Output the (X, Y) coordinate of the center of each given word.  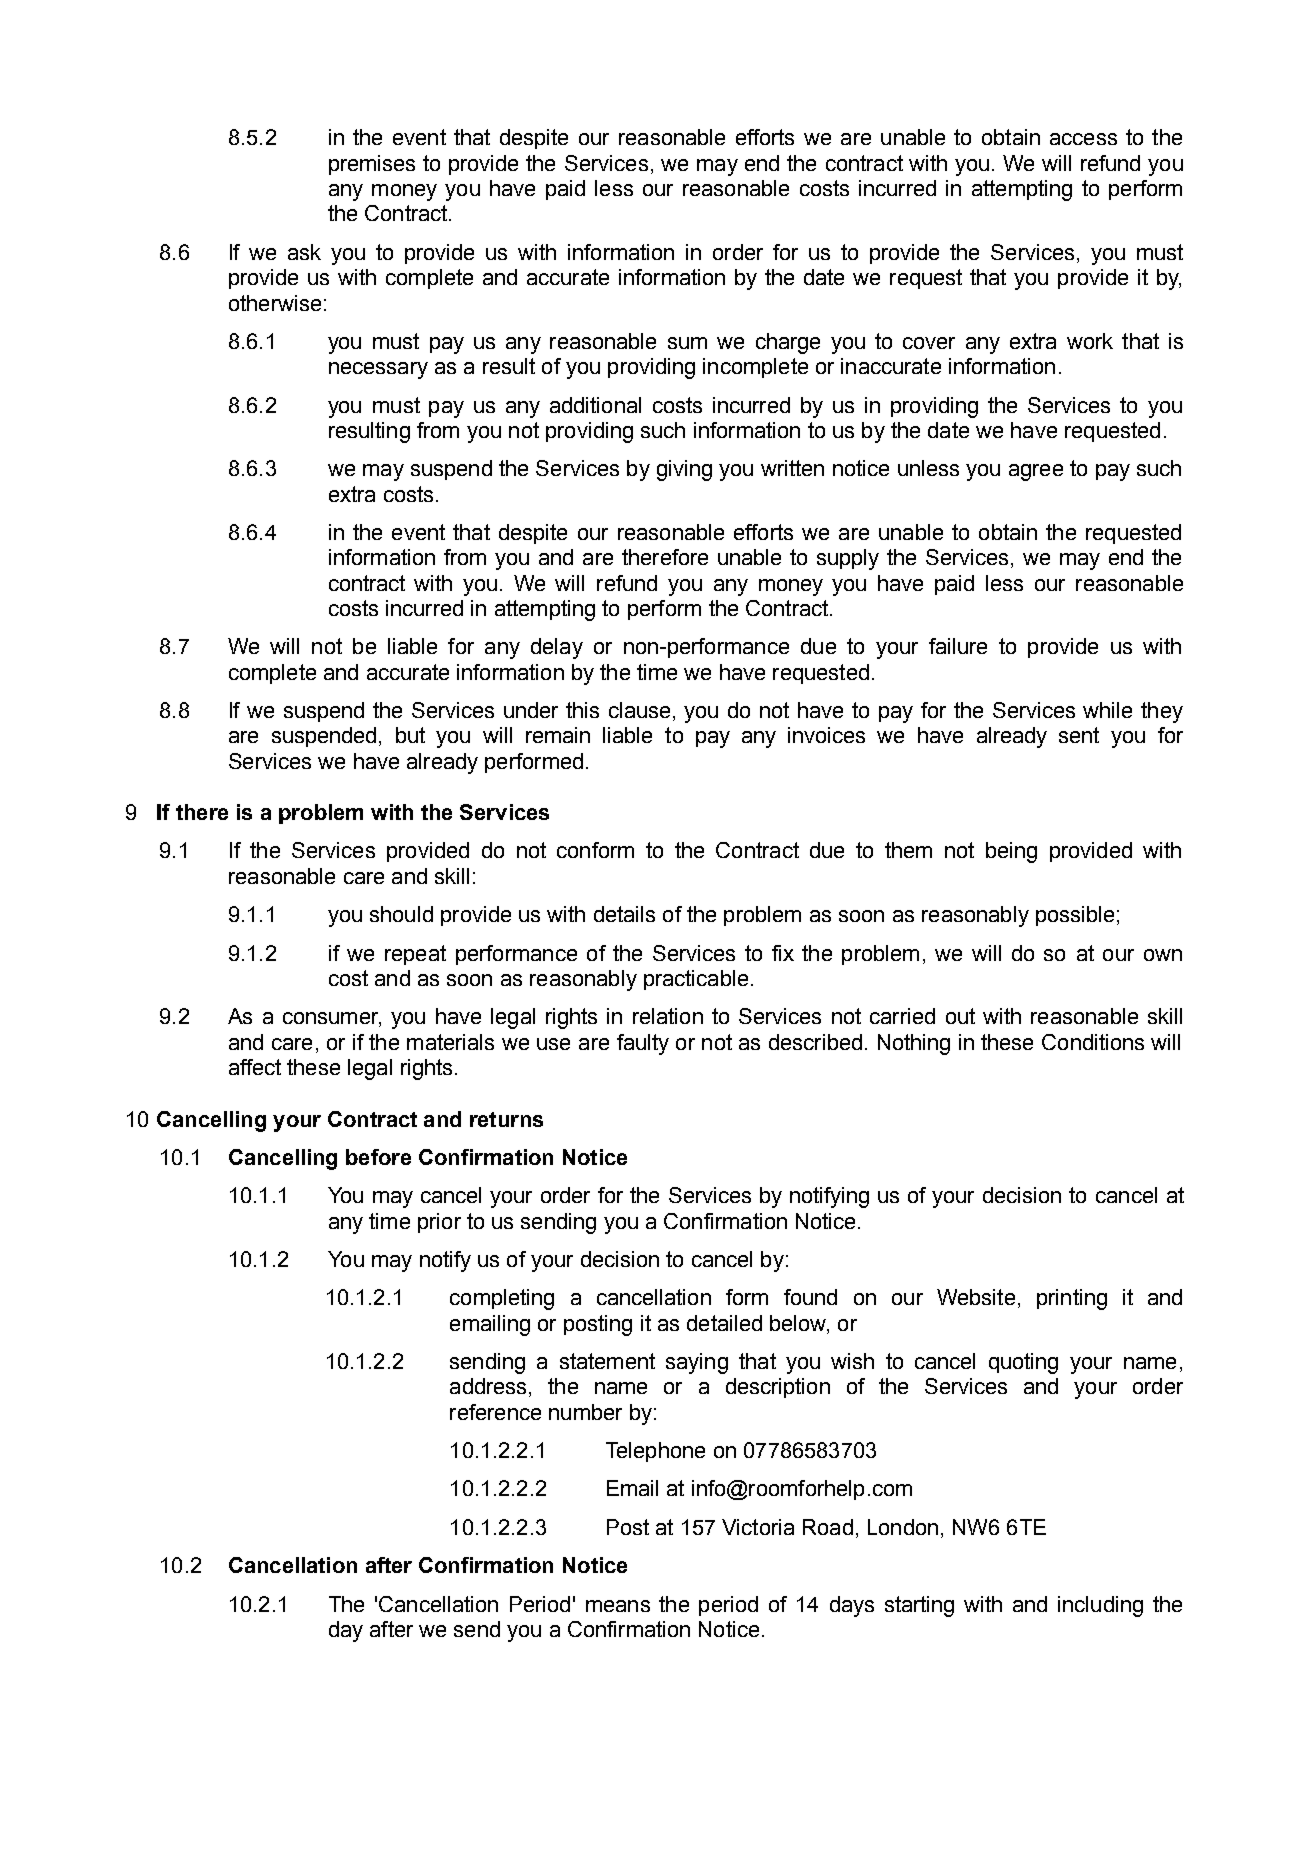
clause (639, 710)
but (410, 735)
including (1100, 1606)
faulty (643, 1044)
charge (788, 343)
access (1083, 139)
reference (495, 1412)
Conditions (1093, 1042)
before (378, 1157)
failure (958, 646)
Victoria (758, 1527)
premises (372, 165)
